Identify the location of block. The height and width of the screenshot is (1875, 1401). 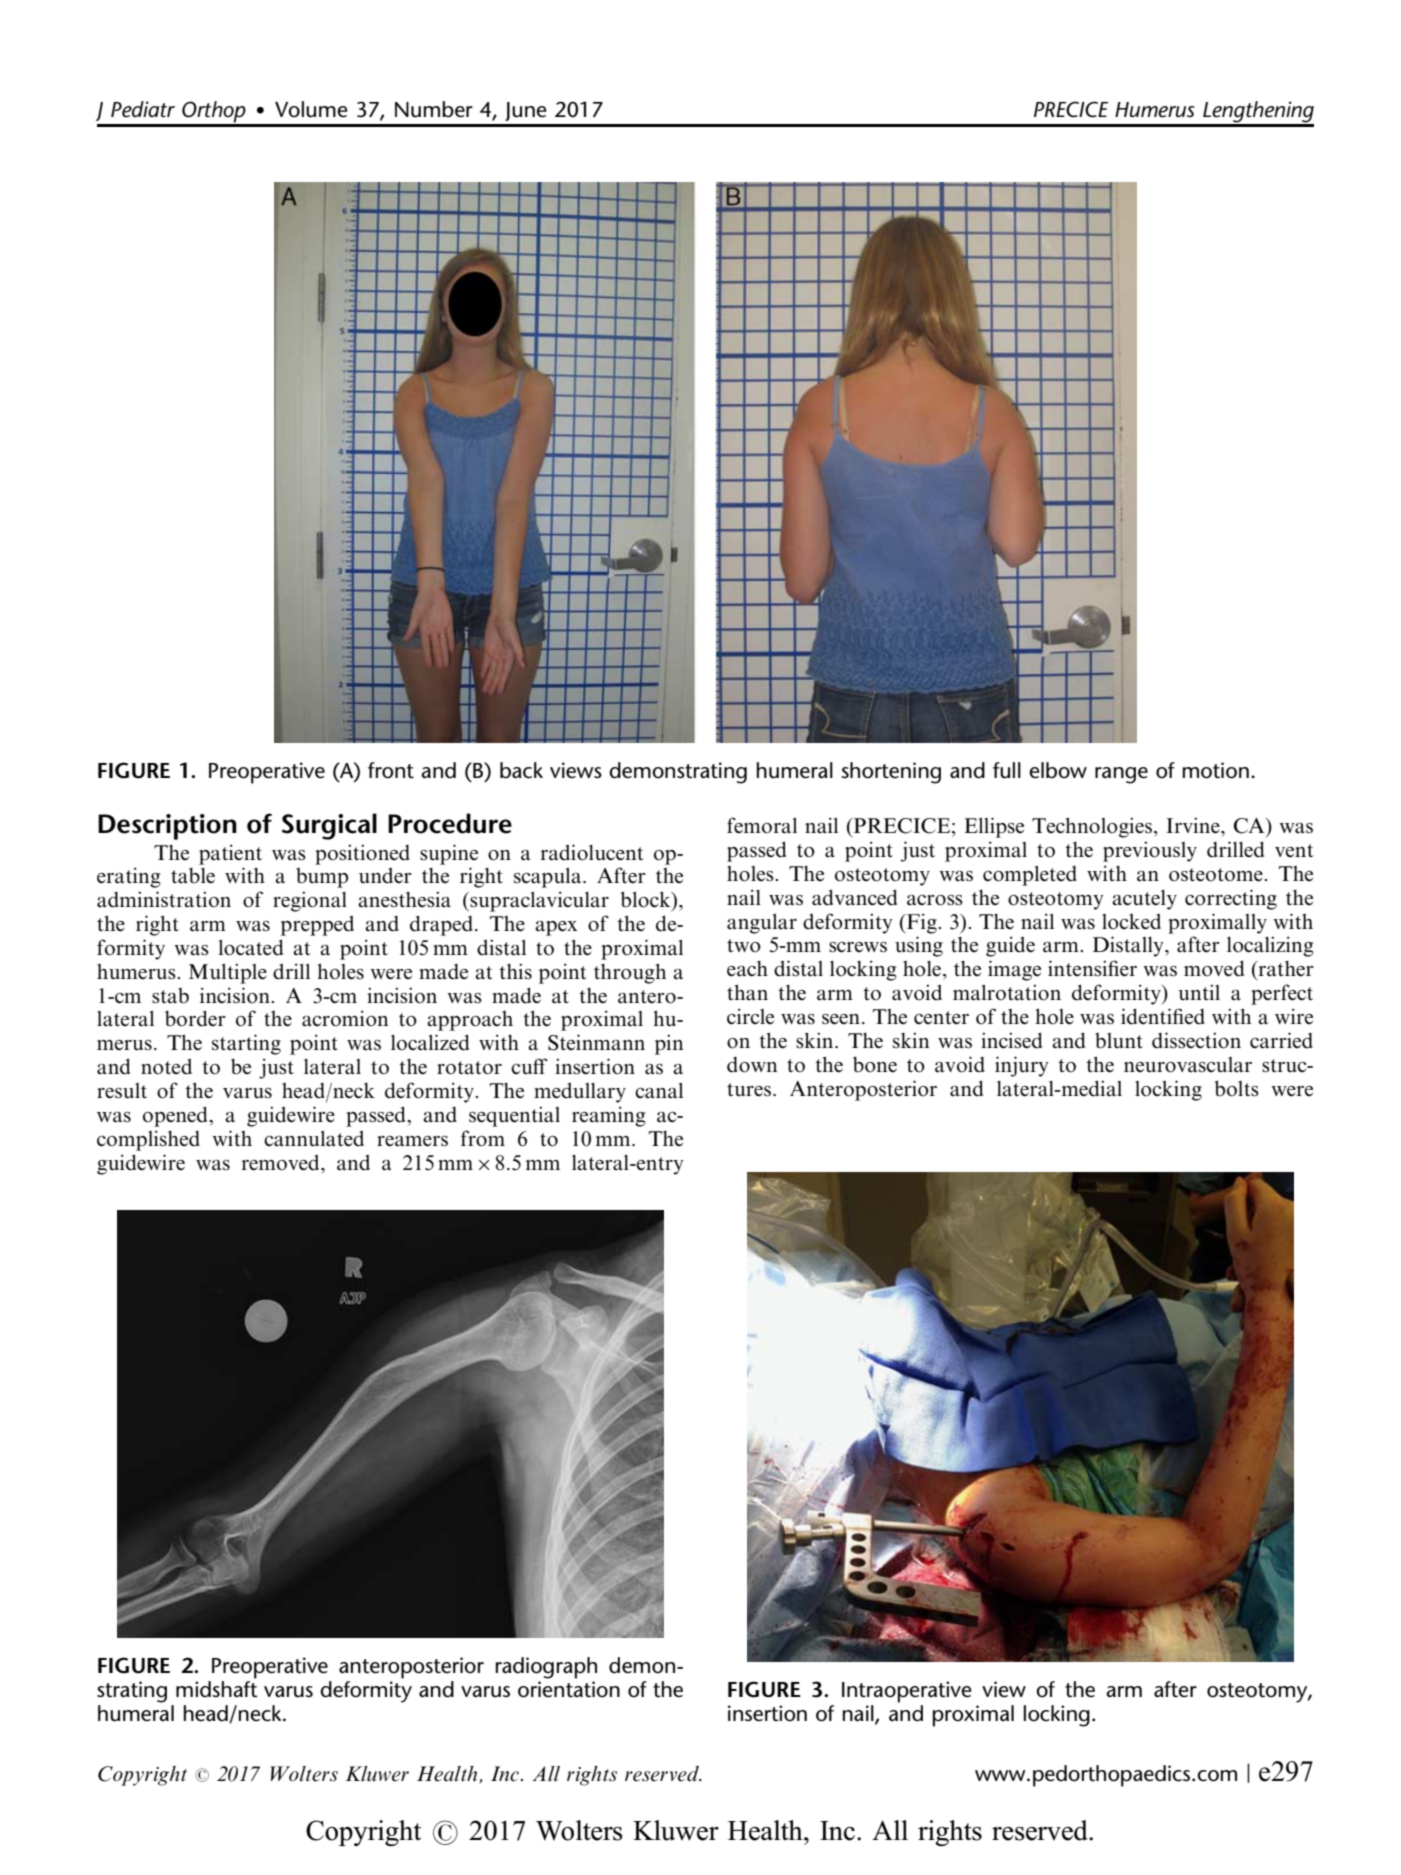
(647, 900).
